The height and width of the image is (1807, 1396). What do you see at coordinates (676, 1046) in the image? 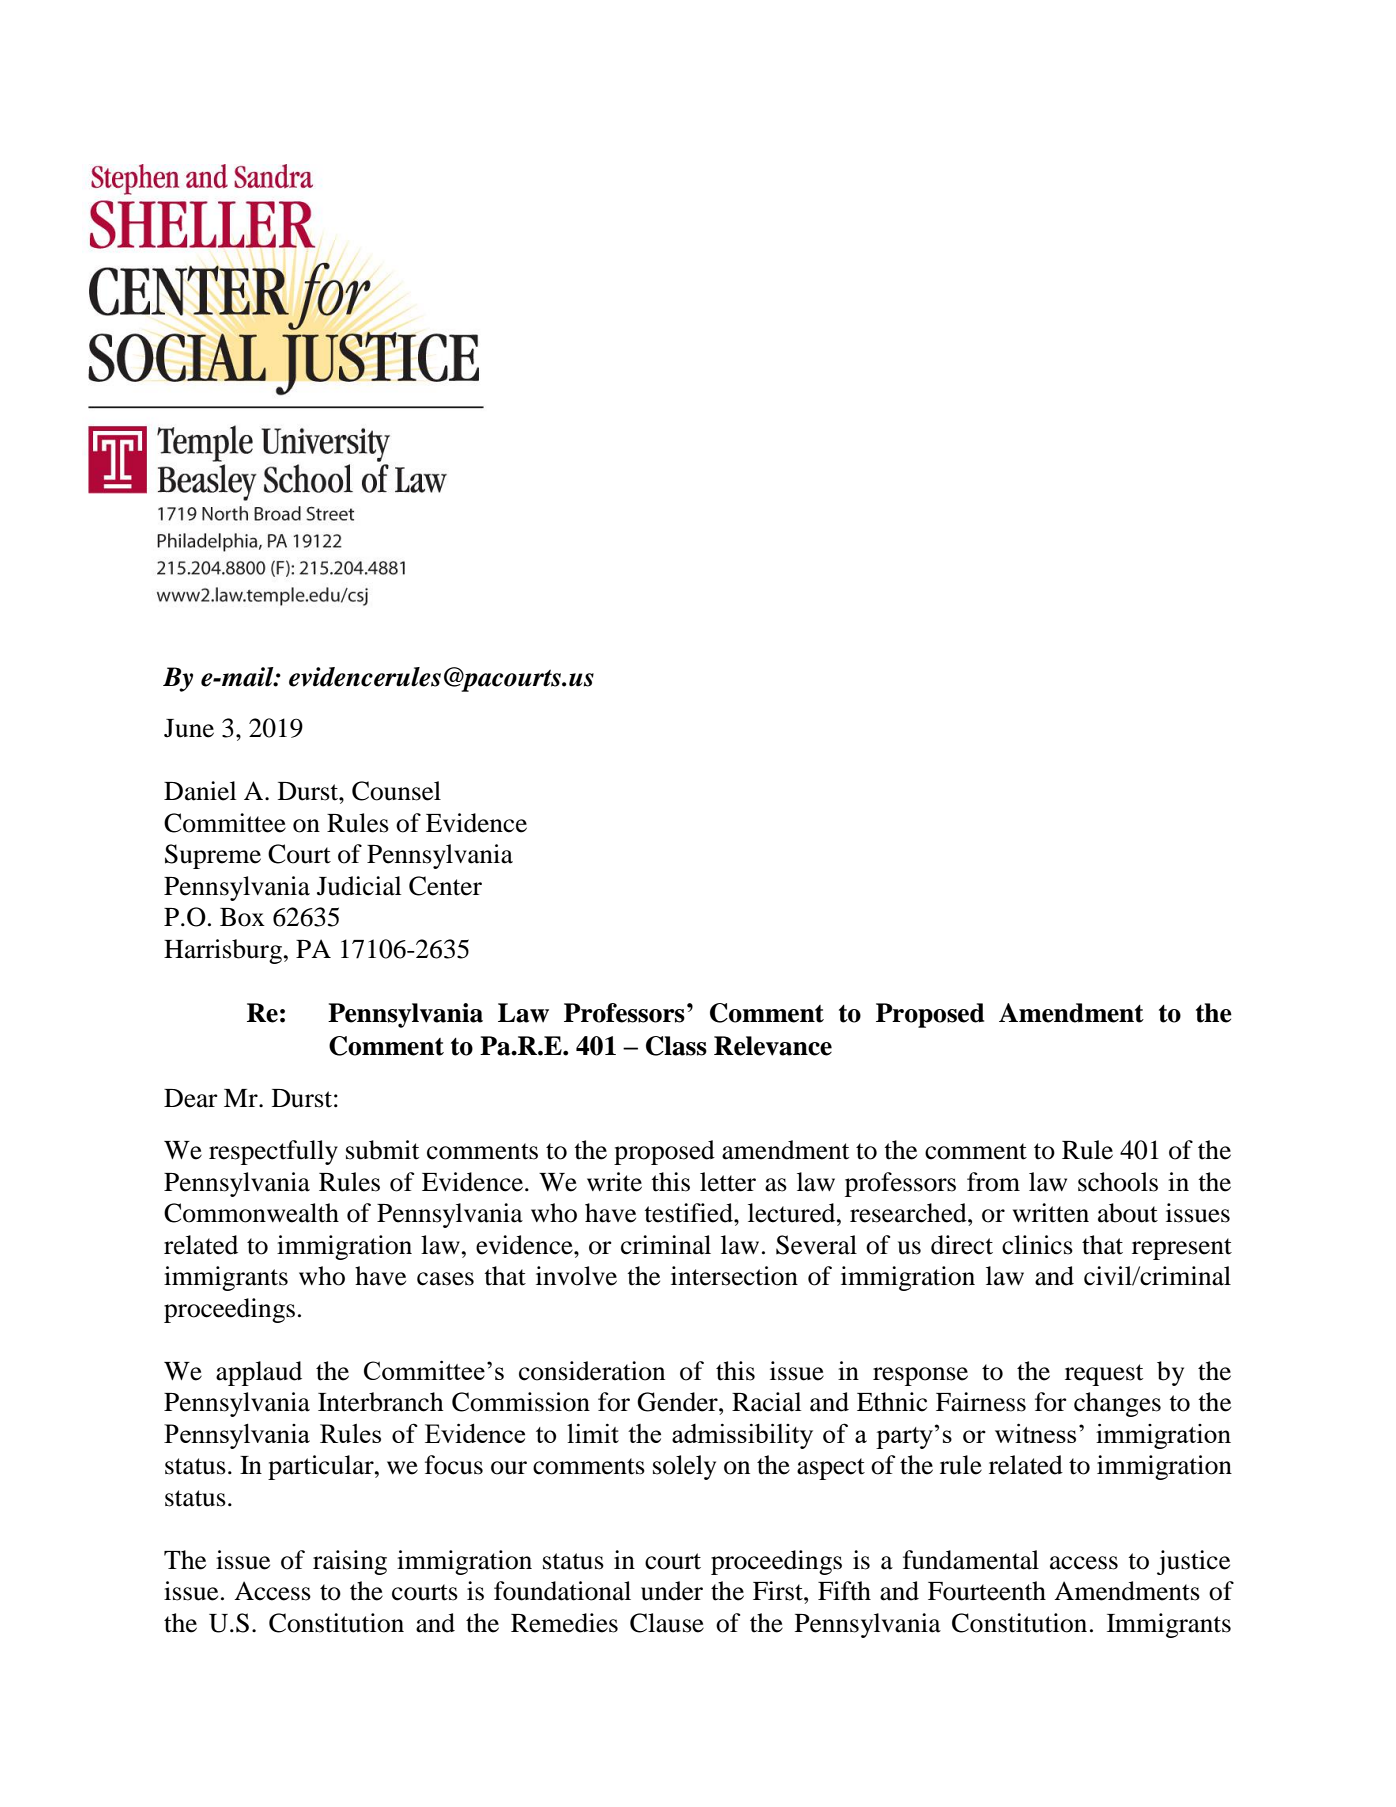
I see `Class` at bounding box center [676, 1046].
